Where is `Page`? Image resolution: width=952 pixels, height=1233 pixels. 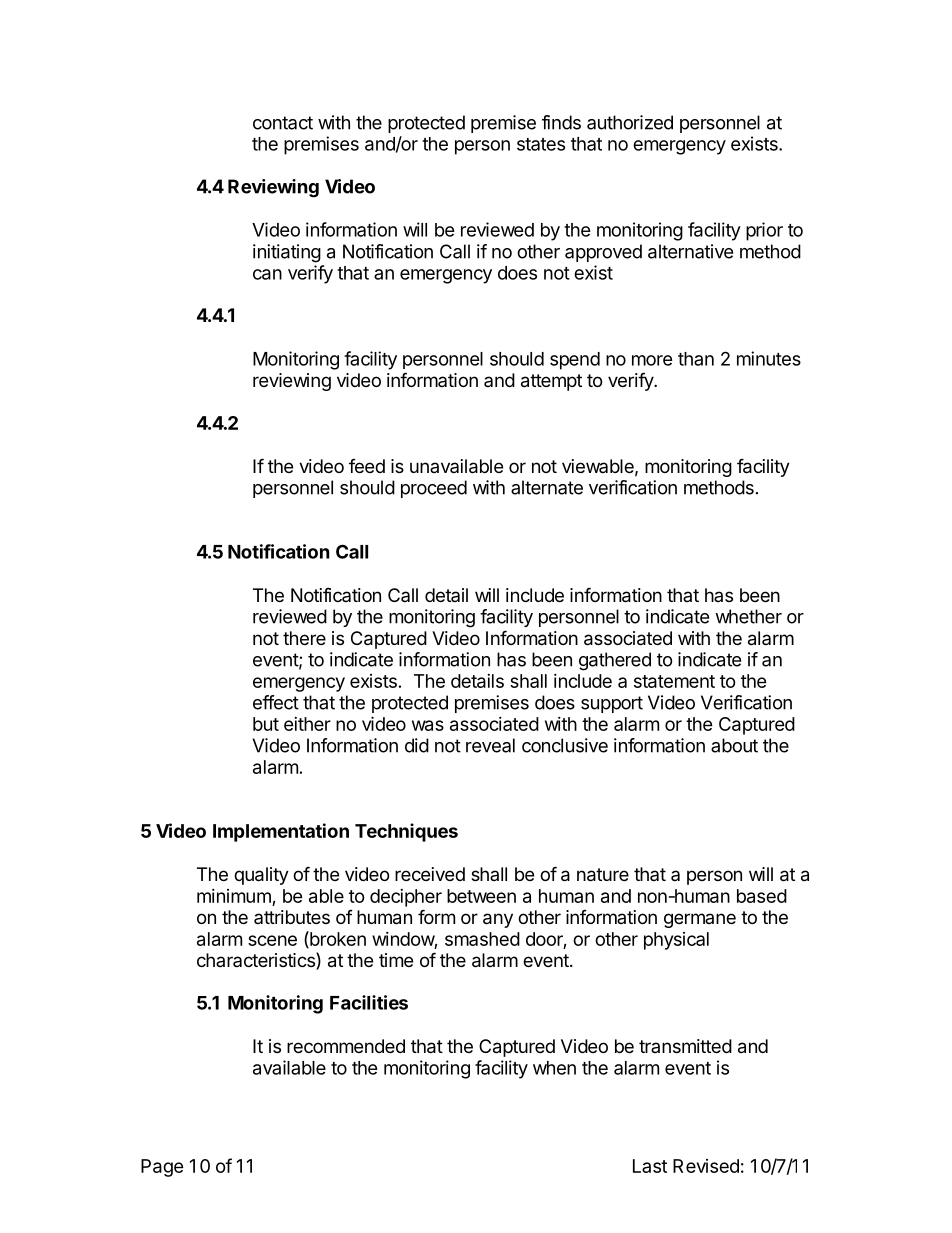 Page is located at coordinates (162, 1168).
